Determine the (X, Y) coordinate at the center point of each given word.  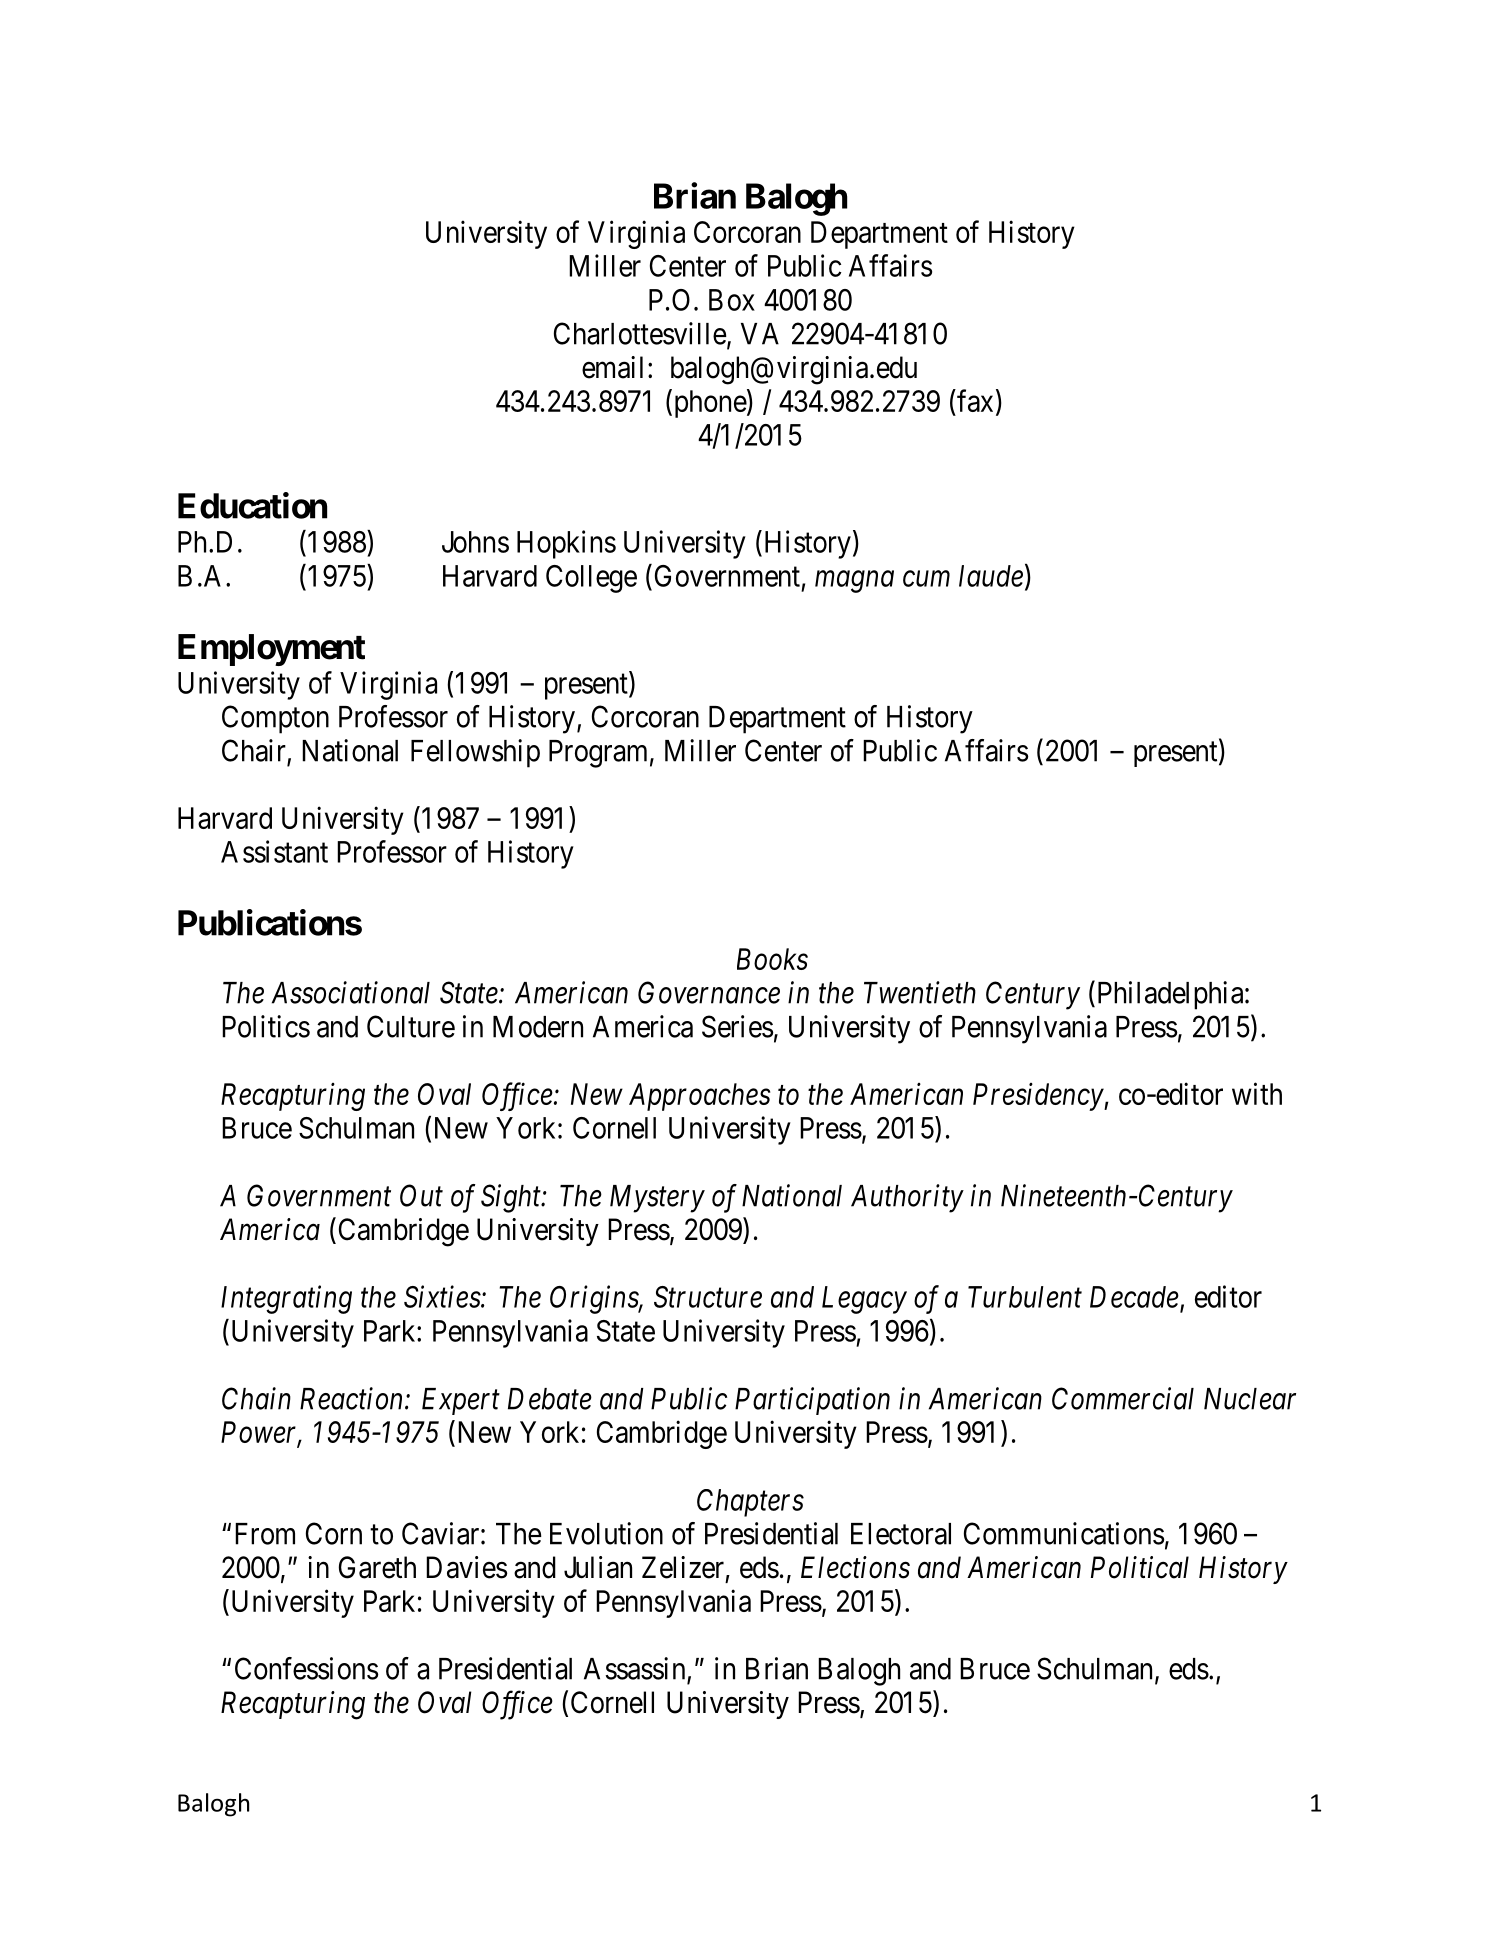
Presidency (1039, 1097)
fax (974, 400)
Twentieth (920, 992)
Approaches (699, 1097)
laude (991, 576)
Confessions (306, 1668)
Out (421, 1195)
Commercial (1123, 1398)
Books (772, 959)
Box (732, 300)
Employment (271, 650)
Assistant (274, 851)
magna (854, 582)
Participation (812, 1401)
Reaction (353, 1398)
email (612, 367)
